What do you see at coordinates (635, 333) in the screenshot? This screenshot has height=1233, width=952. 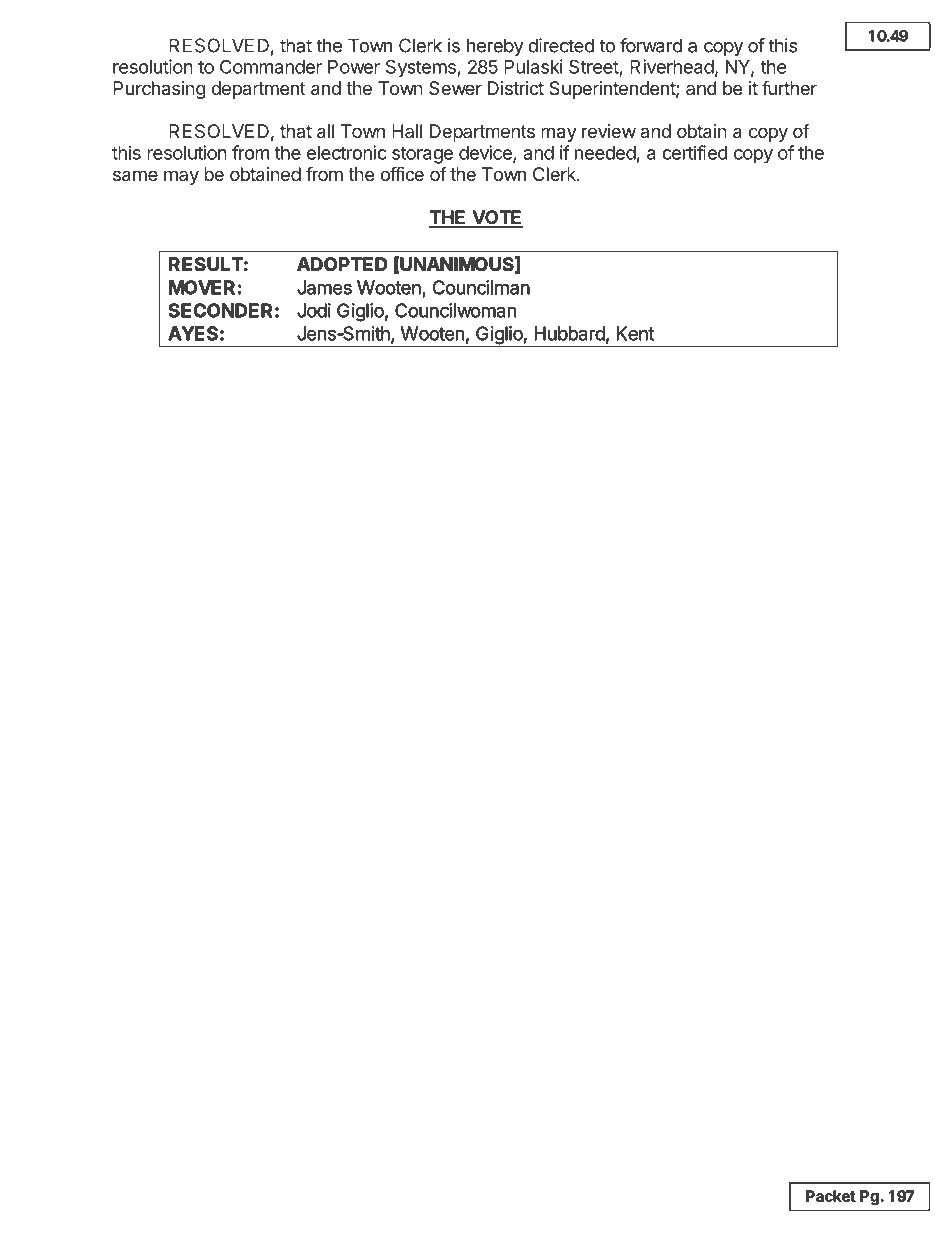 I see `Kent` at bounding box center [635, 333].
